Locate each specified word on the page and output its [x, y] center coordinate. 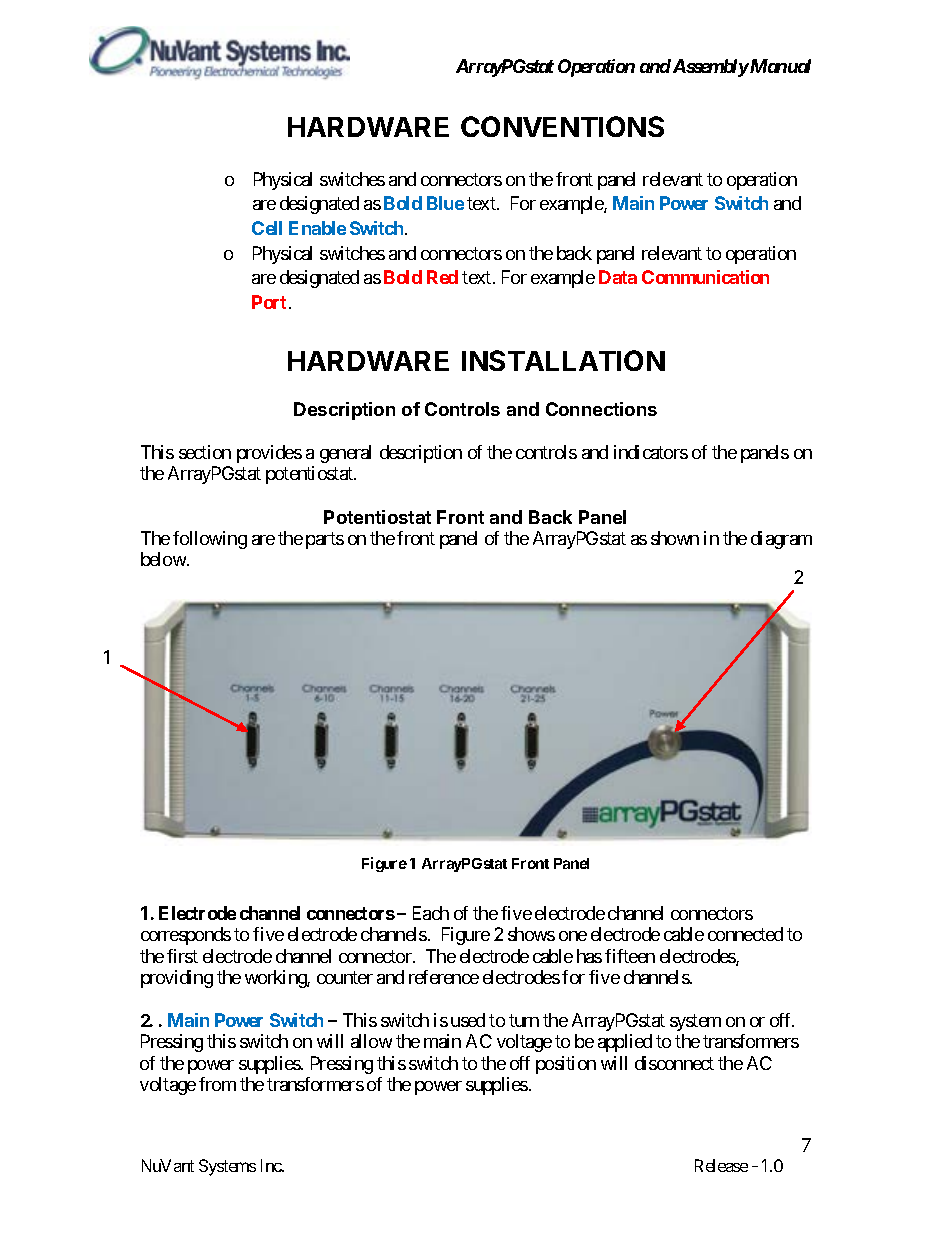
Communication [705, 277]
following [210, 540]
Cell [267, 228]
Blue [445, 203]
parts [325, 540]
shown [675, 538]
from [217, 1084]
